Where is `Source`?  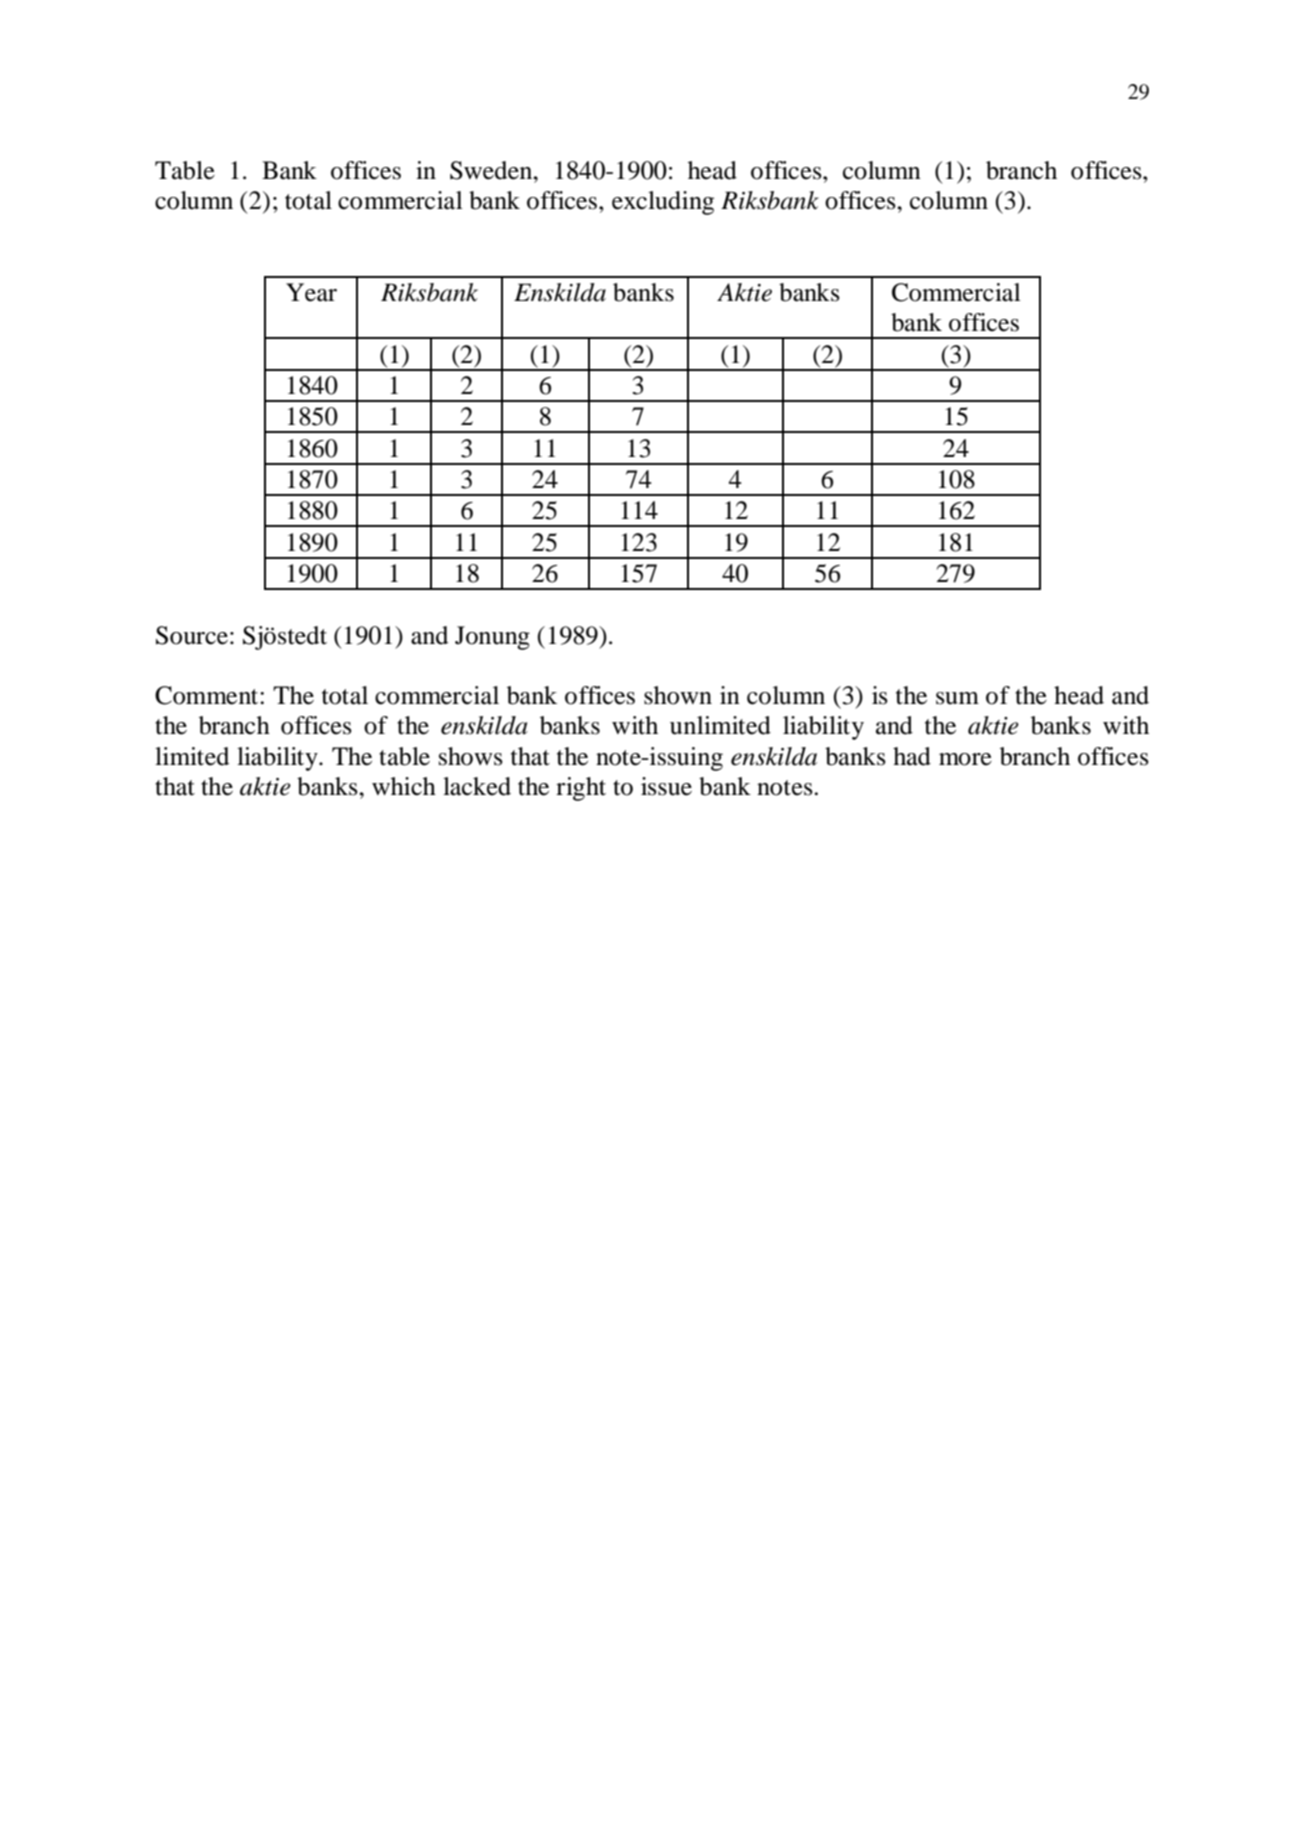
Source is located at coordinates (192, 635).
